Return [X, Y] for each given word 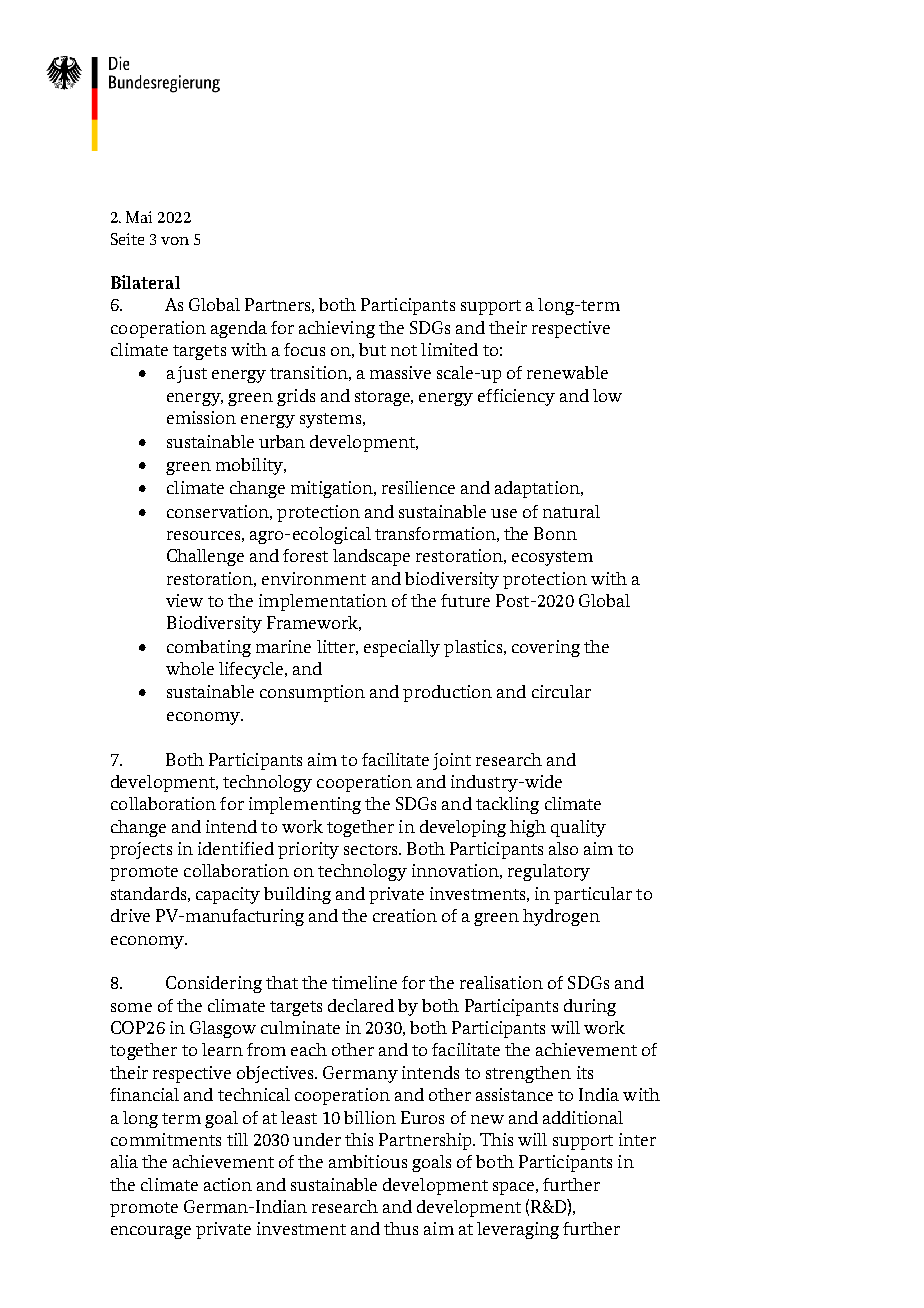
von [175, 241]
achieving [337, 329]
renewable [567, 372]
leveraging [518, 1230]
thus [401, 1228]
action [228, 1184]
